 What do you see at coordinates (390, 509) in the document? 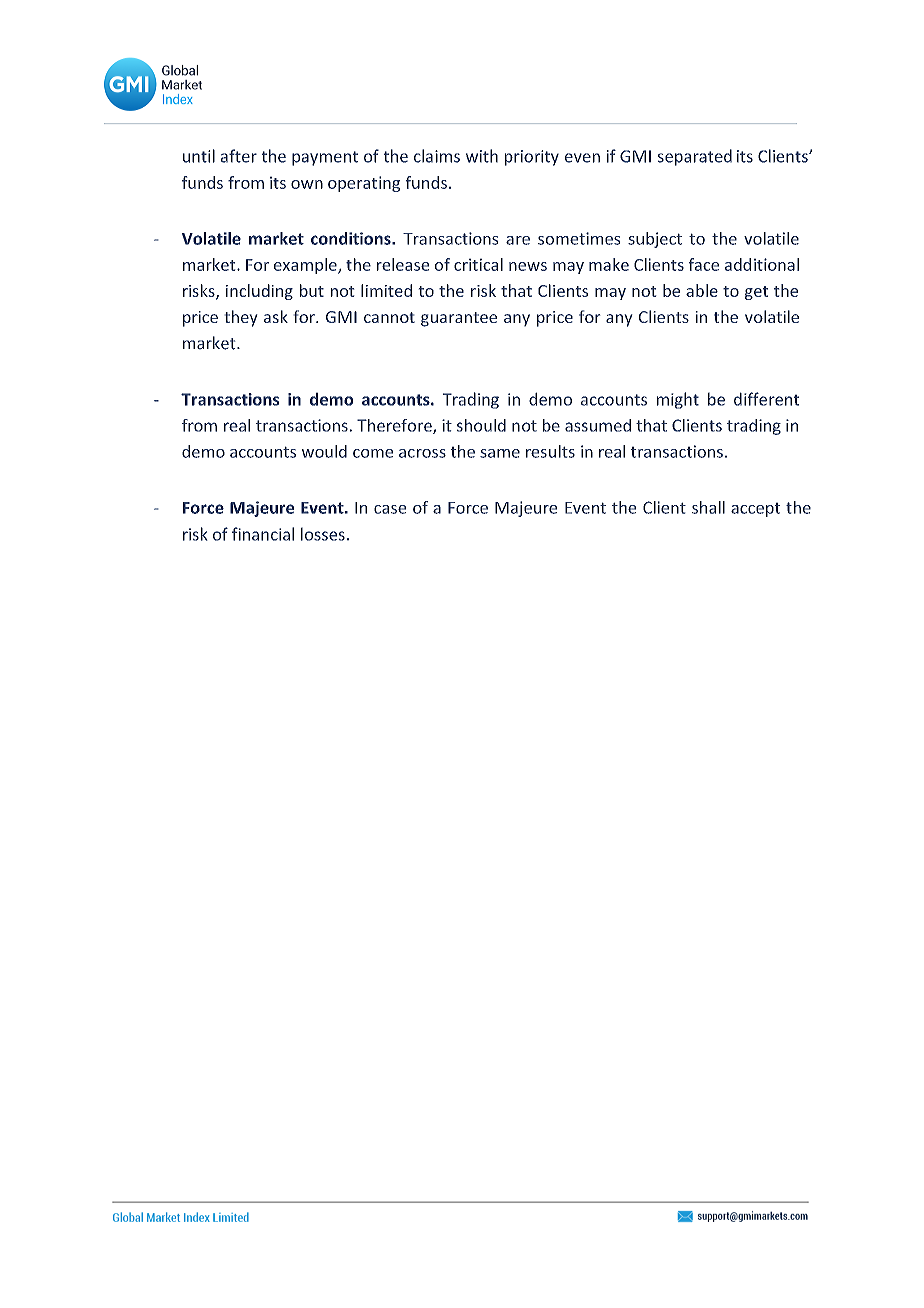
I see `case` at bounding box center [390, 509].
